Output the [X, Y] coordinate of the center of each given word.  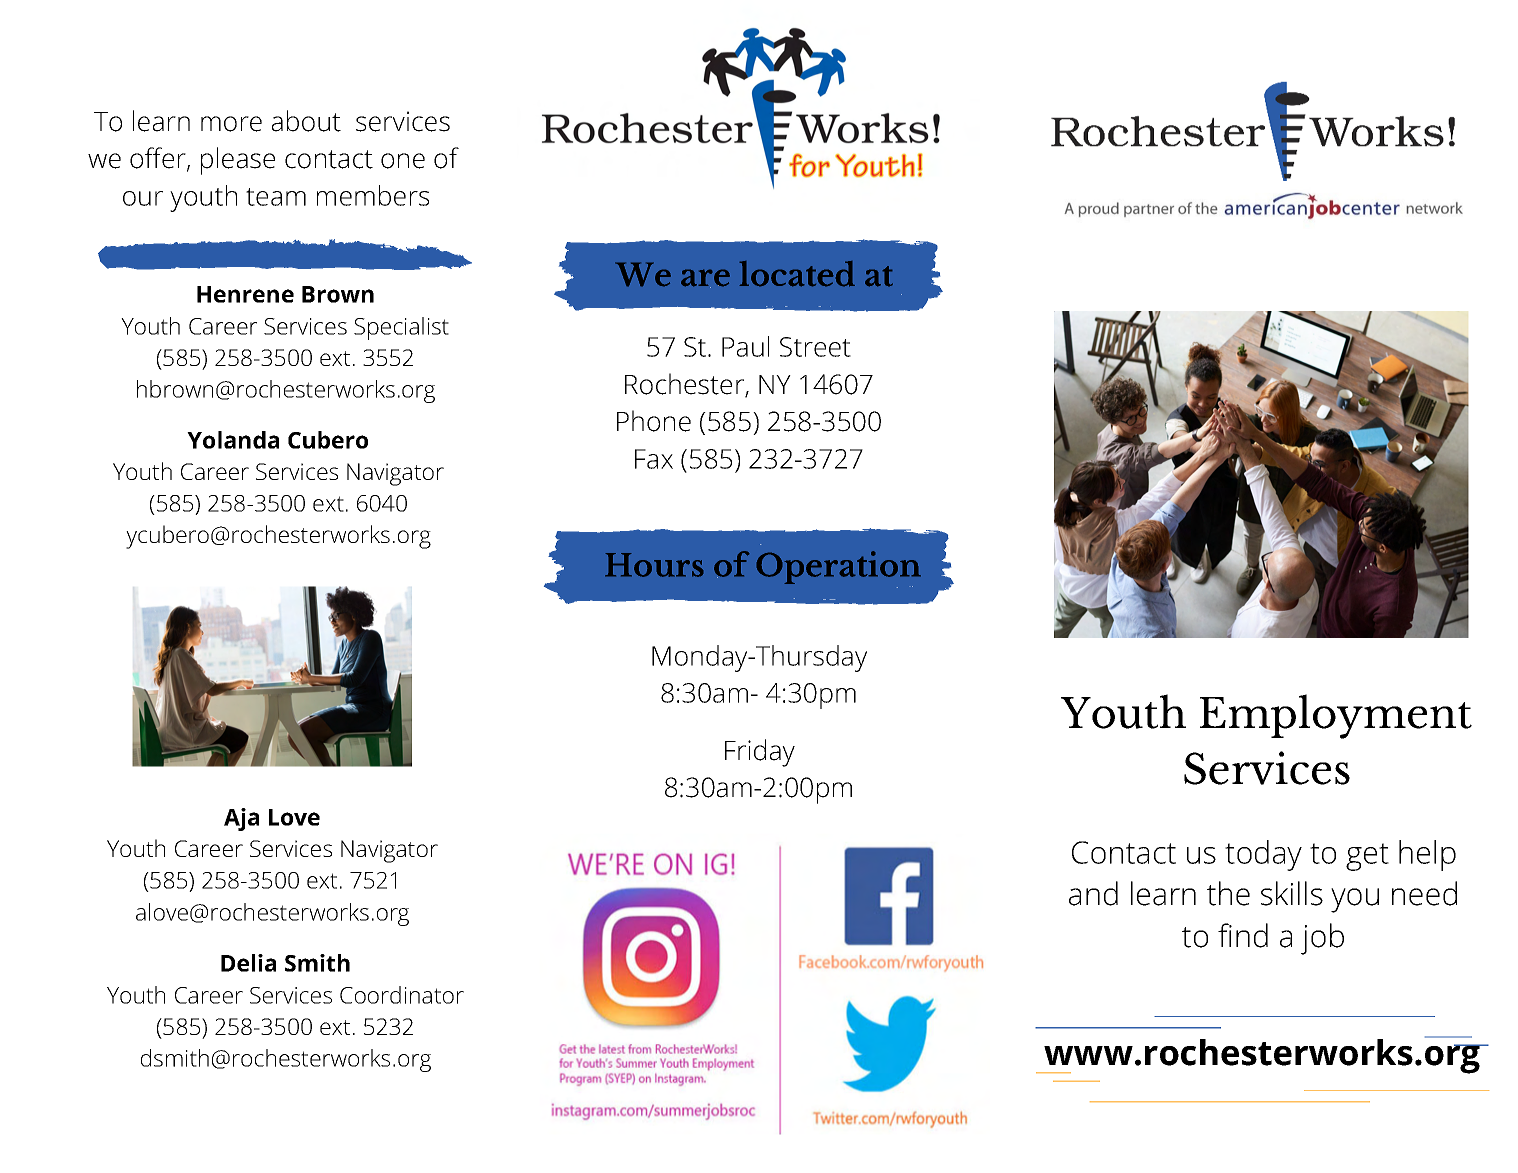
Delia [248, 963]
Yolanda [233, 440]
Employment [1336, 716]
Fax [654, 459]
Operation [838, 569]
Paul [745, 346]
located [797, 274]
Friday [760, 753]
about [306, 121]
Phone [654, 421]
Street [815, 347]
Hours [654, 565]
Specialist [401, 328]
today [1263, 855]
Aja [241, 819]
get [1367, 857]
